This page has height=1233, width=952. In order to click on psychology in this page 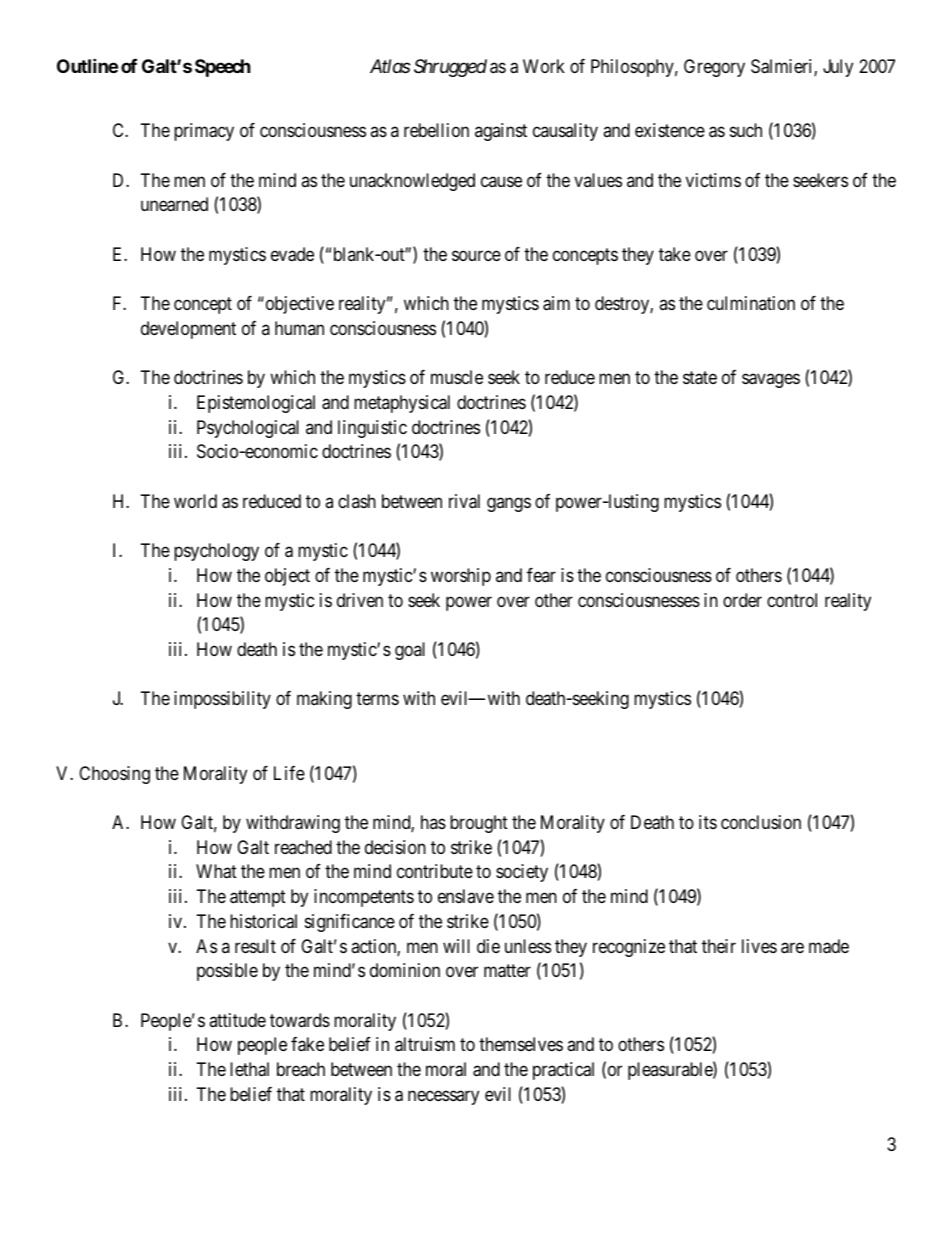, I will do `click(216, 552)`.
